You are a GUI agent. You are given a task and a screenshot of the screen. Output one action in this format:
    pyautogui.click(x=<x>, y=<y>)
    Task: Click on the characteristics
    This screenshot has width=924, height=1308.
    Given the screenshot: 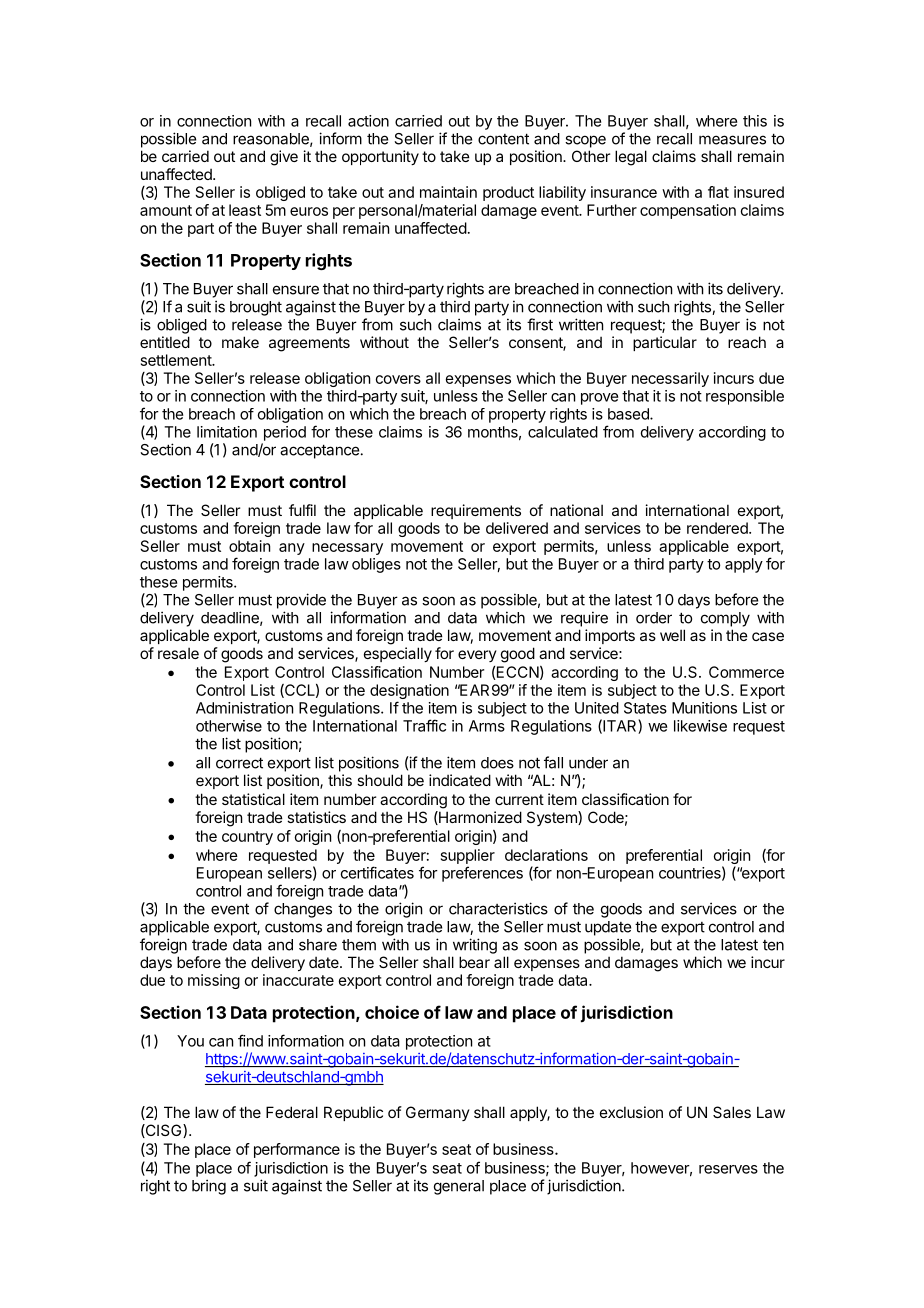 What is the action you would take?
    pyautogui.click(x=498, y=908)
